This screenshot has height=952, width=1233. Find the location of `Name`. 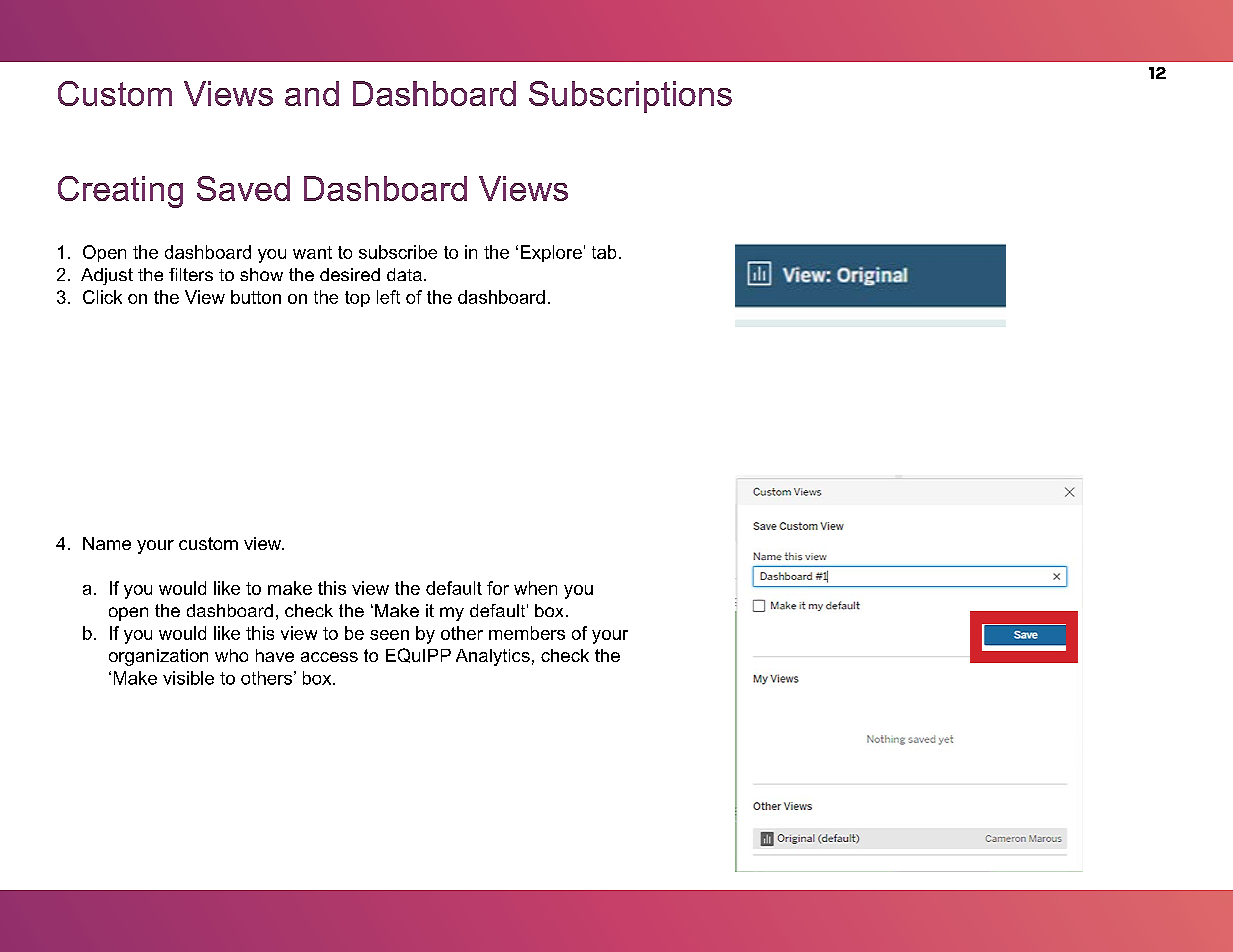

Name is located at coordinates (107, 543).
